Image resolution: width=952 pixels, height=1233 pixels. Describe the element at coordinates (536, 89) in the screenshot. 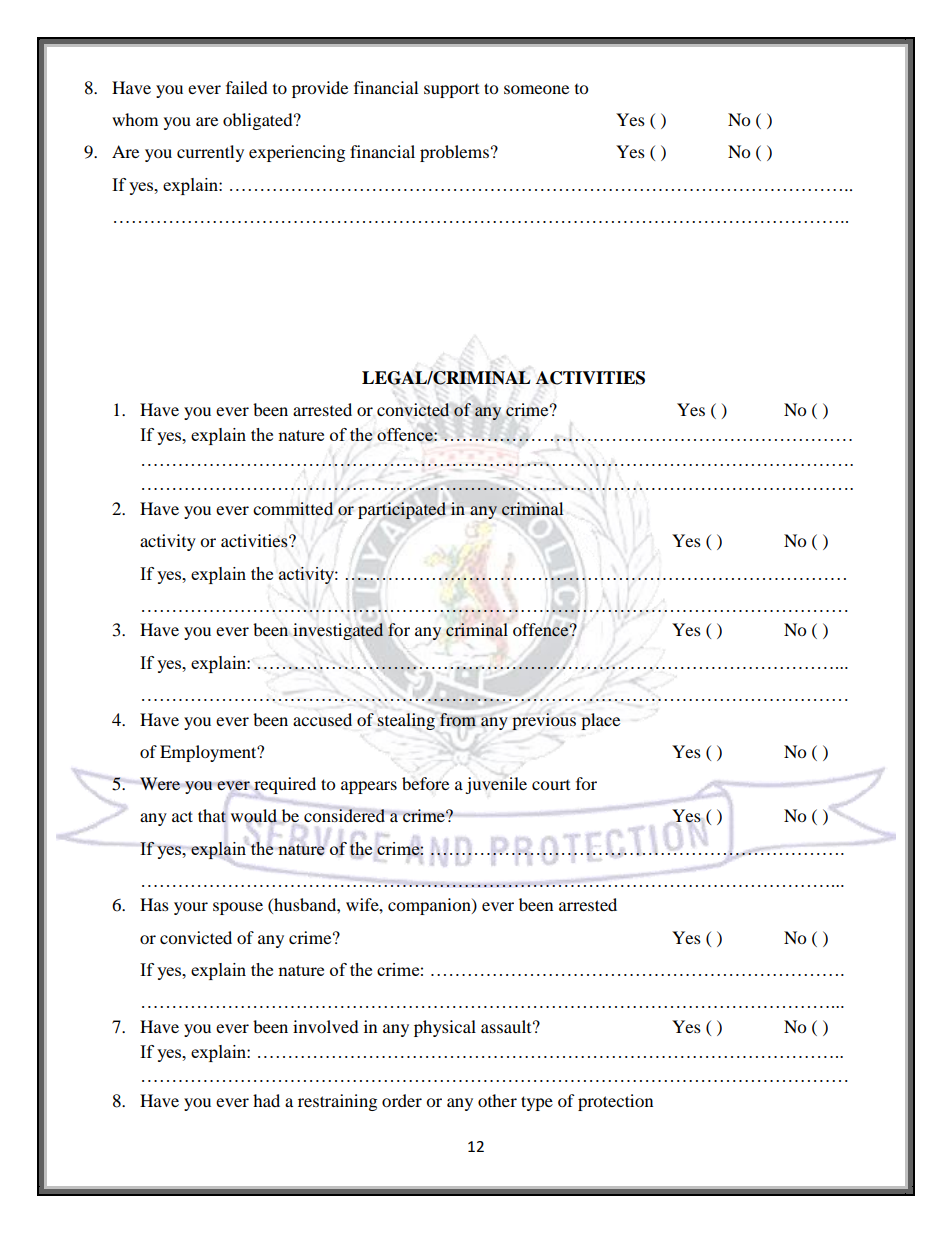

I see `someone` at that location.
